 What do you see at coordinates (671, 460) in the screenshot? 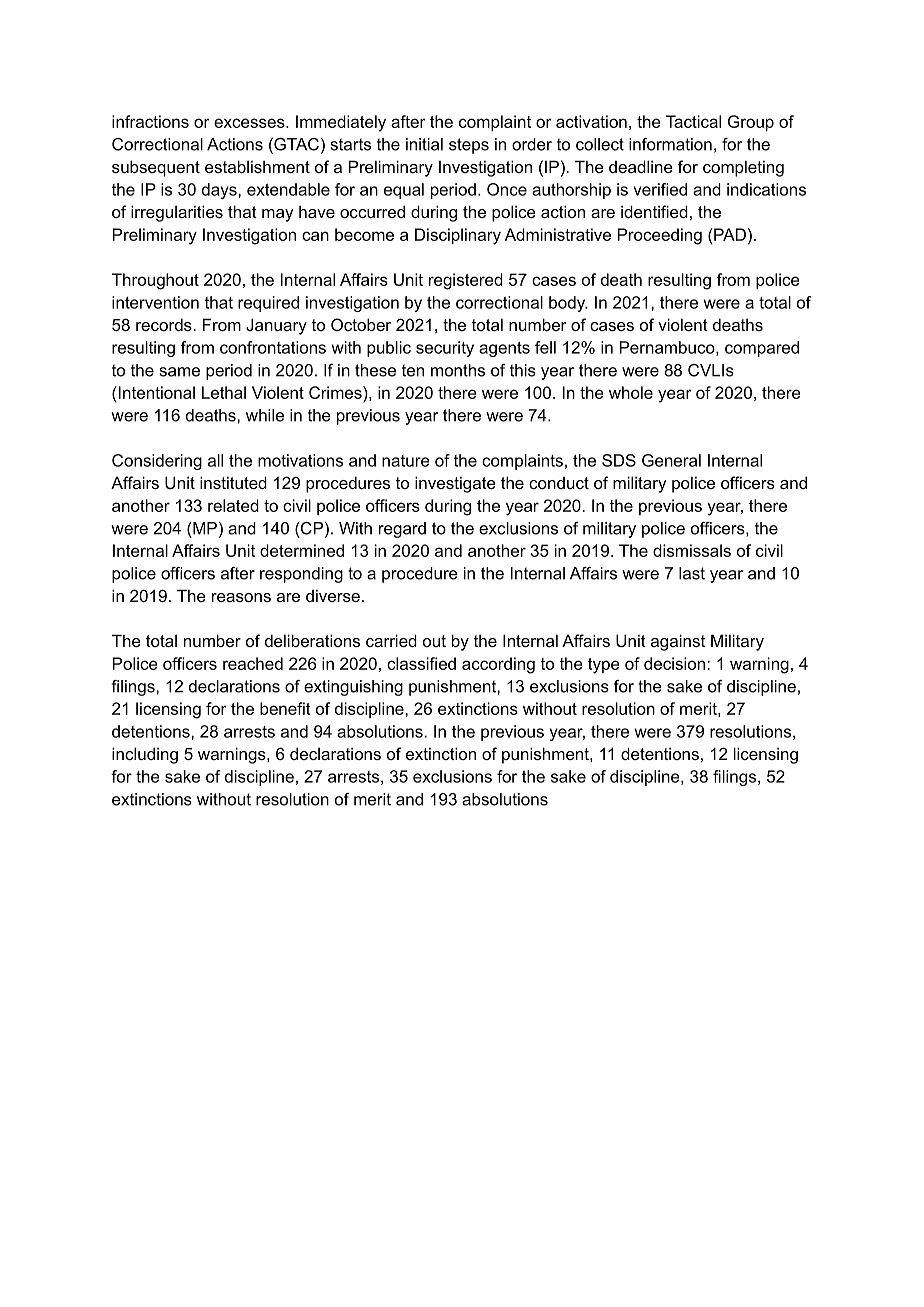
I see `General` at bounding box center [671, 460].
